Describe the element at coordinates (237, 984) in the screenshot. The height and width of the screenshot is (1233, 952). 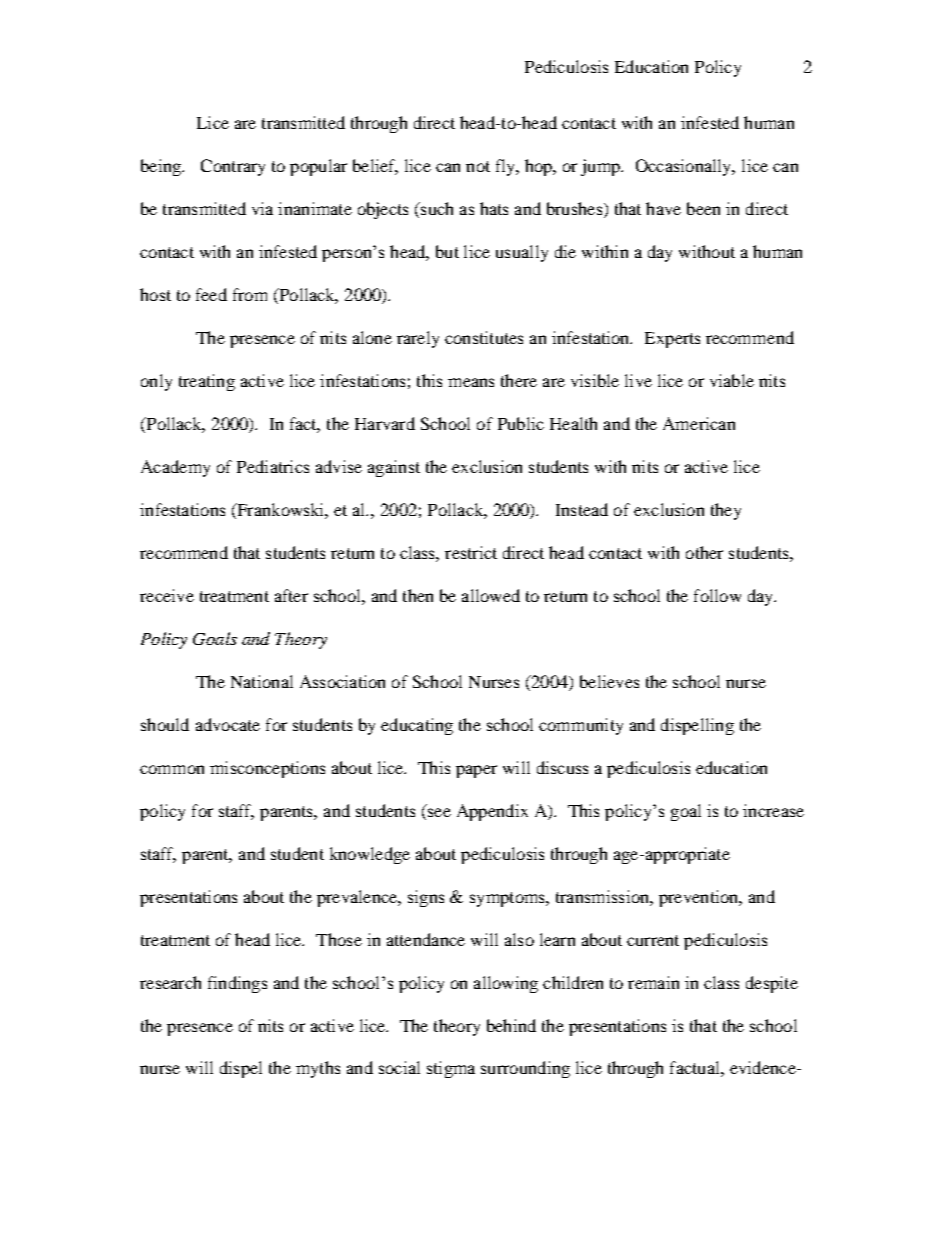
I see `findings` at that location.
